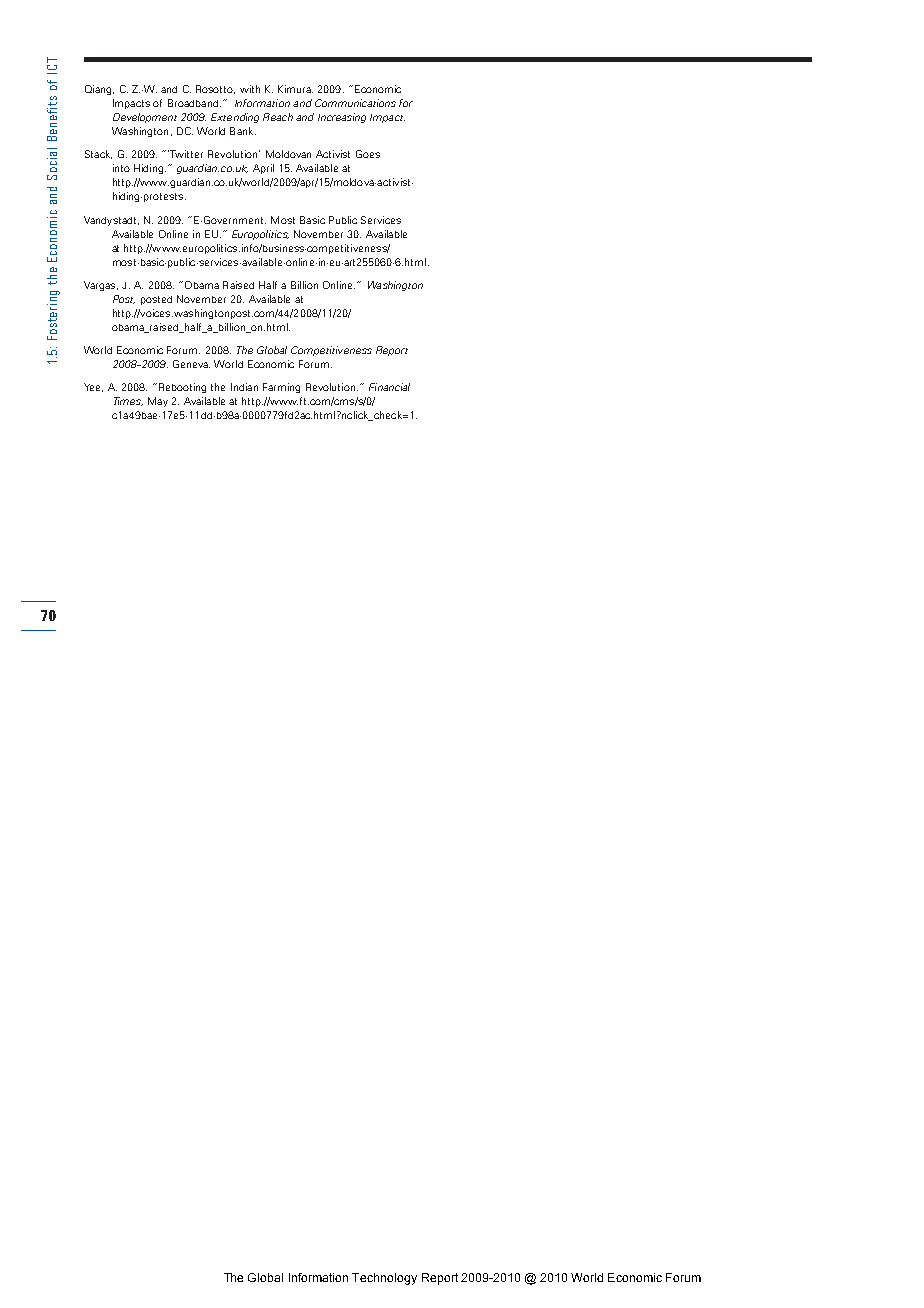 This page has width=924, height=1308. What do you see at coordinates (295, 89) in the page?
I see `Kimura` at bounding box center [295, 89].
